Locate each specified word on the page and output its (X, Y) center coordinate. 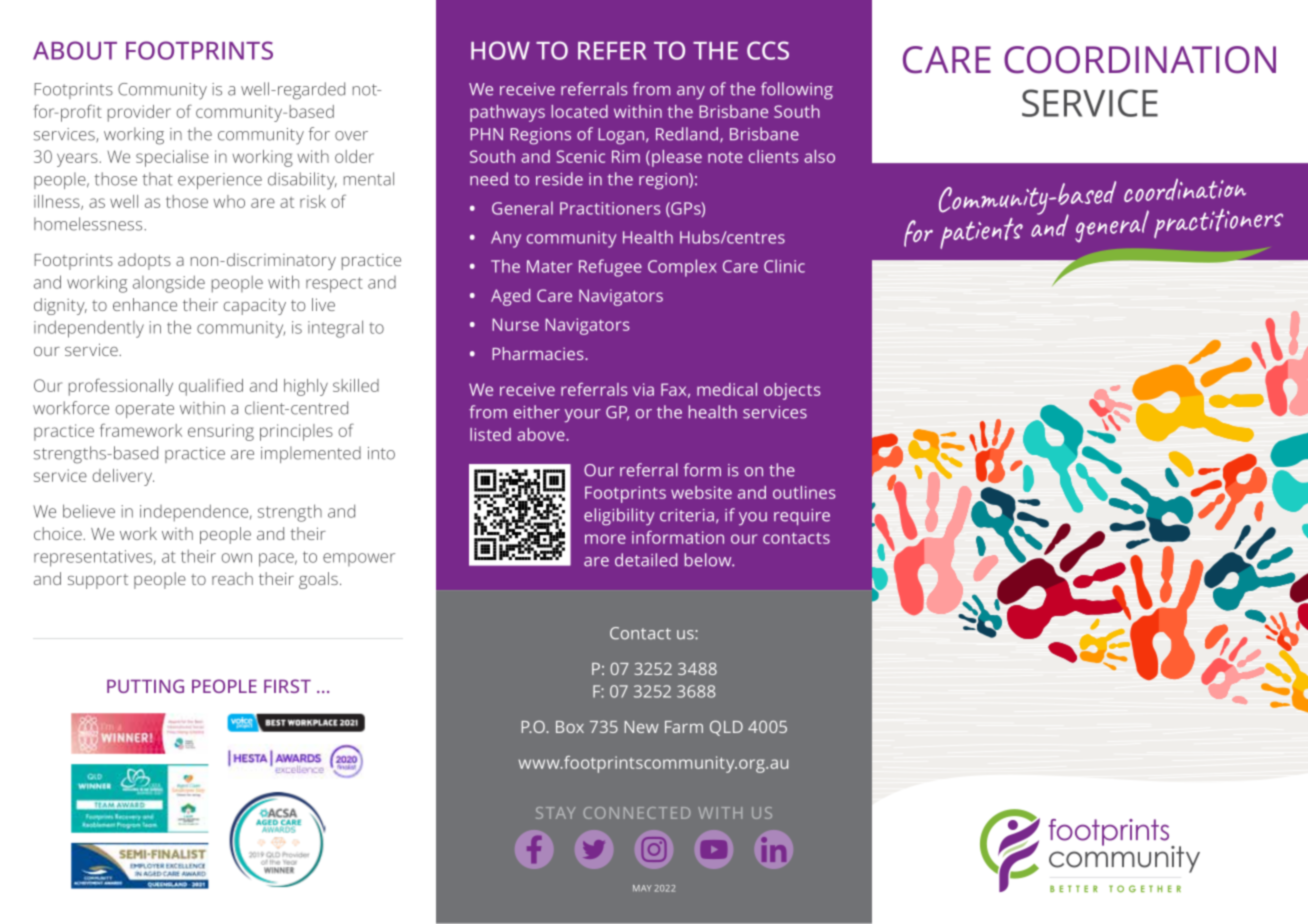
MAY (642, 888)
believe (89, 511)
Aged (510, 297)
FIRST (287, 686)
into (381, 453)
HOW (500, 50)
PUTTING (145, 686)
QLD (726, 728)
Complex (682, 268)
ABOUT (75, 50)
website (701, 492)
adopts (144, 261)
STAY (555, 813)
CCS (768, 50)
